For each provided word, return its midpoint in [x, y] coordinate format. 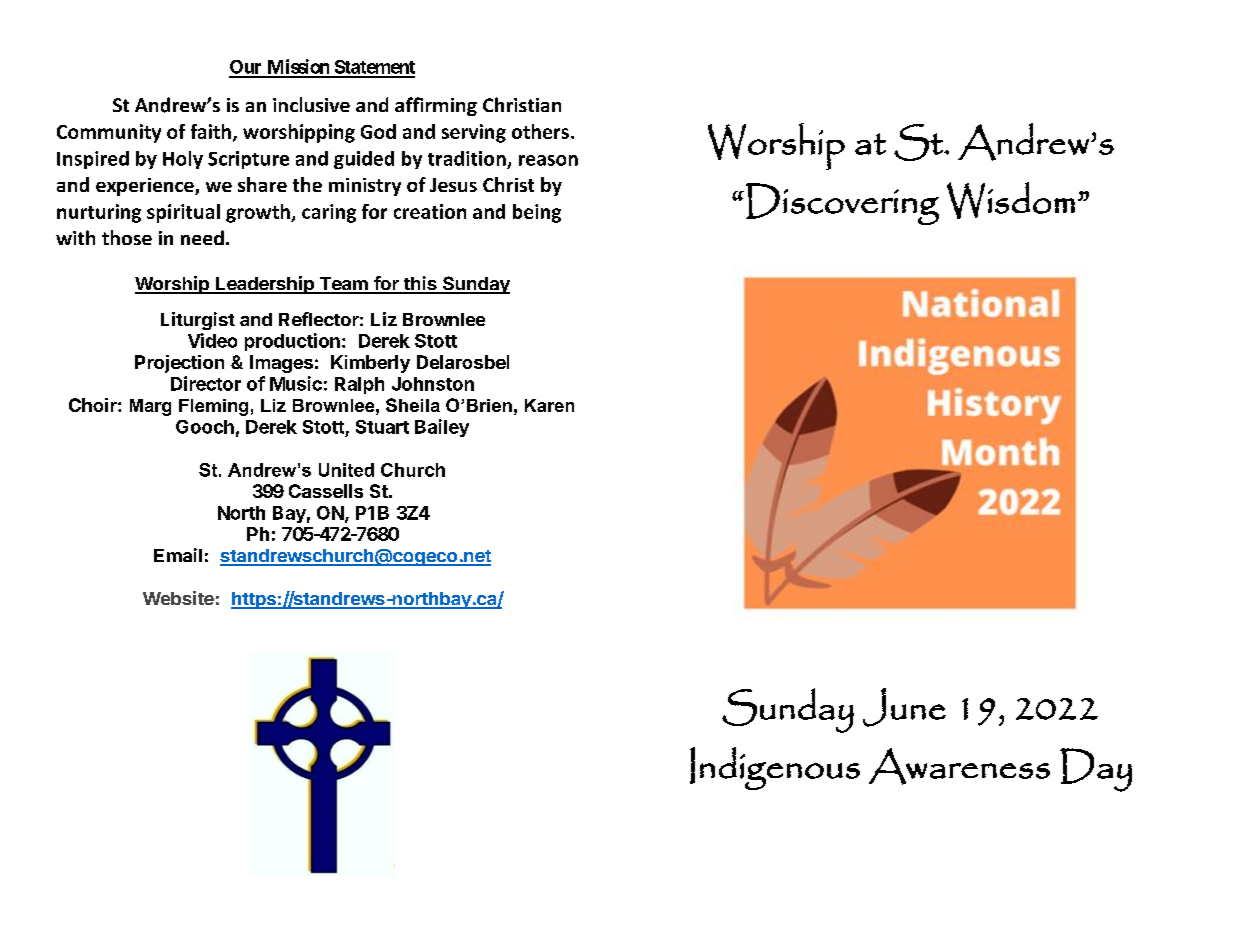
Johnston [433, 384]
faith [211, 131]
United [346, 470]
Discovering [842, 204]
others [540, 131]
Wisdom [1011, 200]
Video [212, 340]
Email [178, 555]
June [904, 707]
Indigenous [775, 768]
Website [178, 598]
